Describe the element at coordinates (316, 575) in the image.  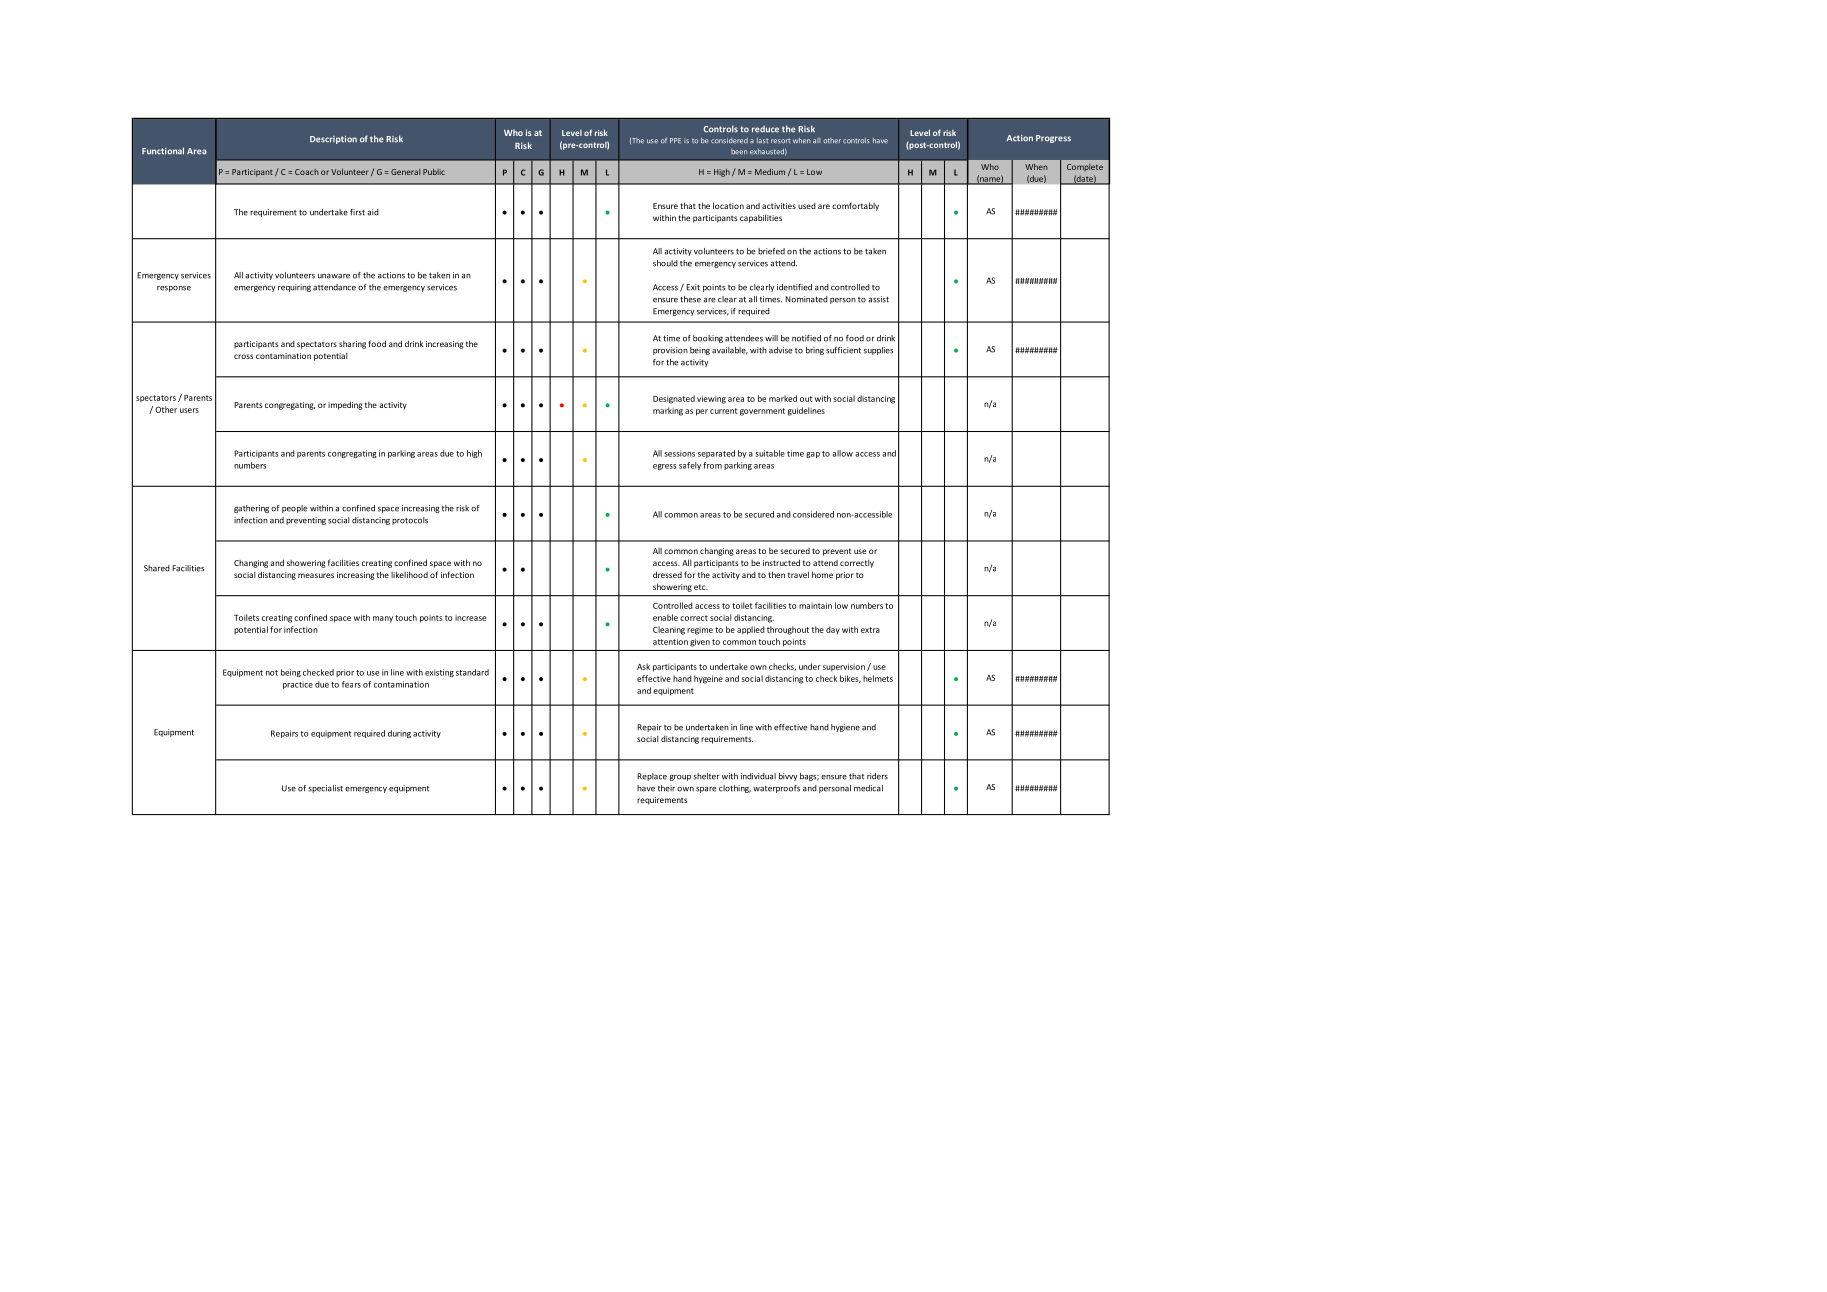
I see `measures` at that location.
